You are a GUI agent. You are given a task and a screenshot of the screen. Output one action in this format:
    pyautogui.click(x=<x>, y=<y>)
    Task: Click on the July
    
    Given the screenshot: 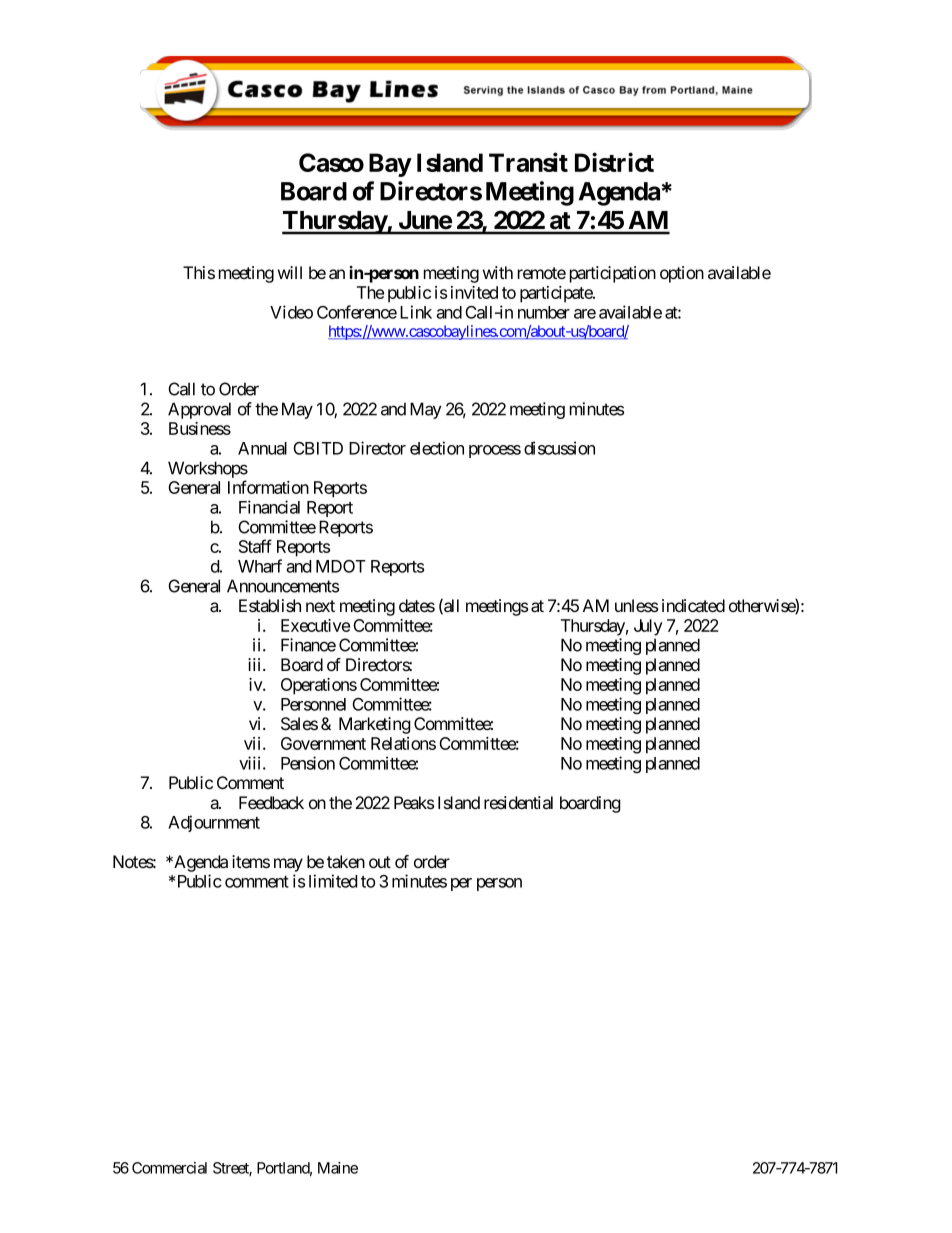 What is the action you would take?
    pyautogui.click(x=648, y=627)
